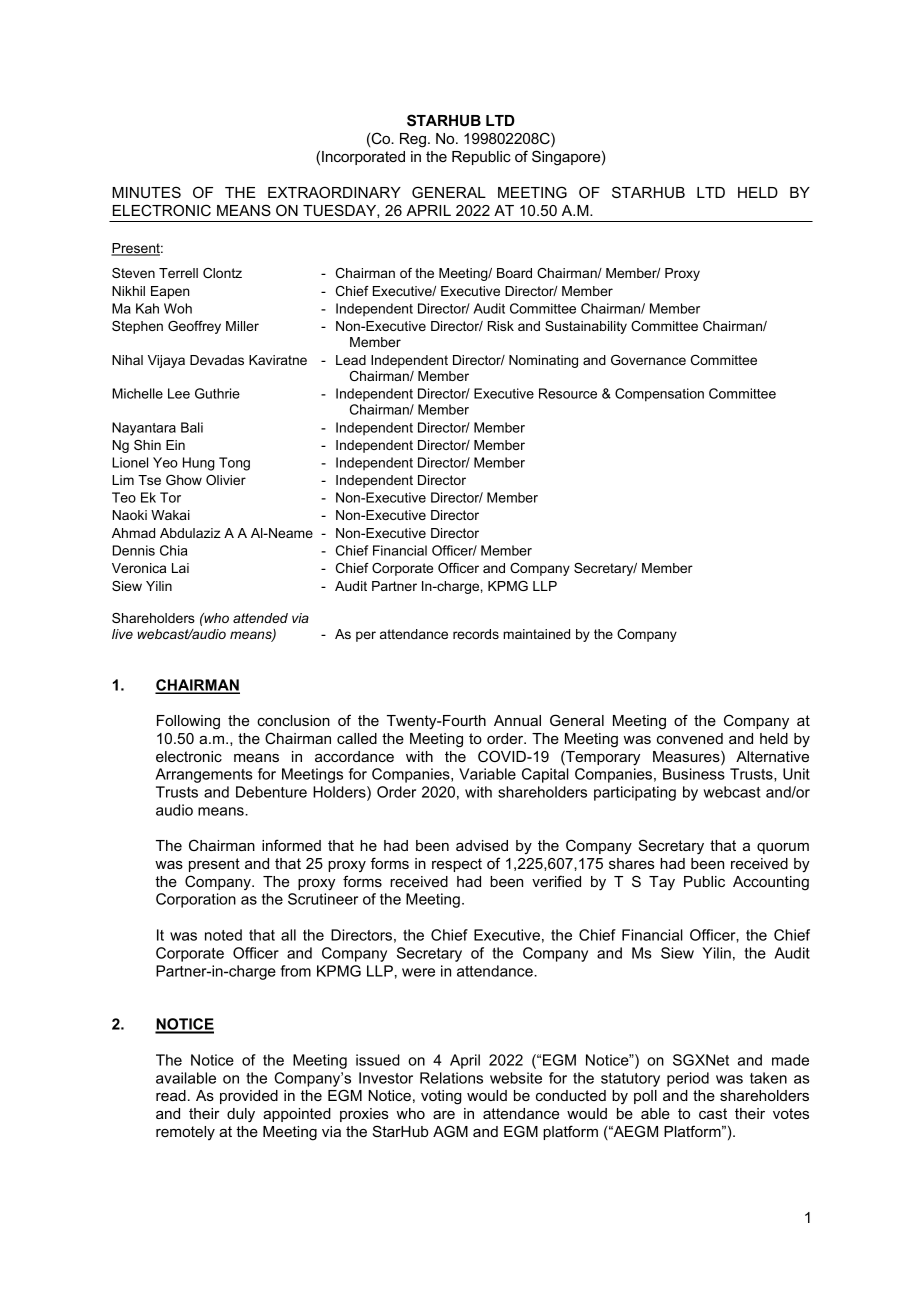 The height and width of the screenshot is (1307, 924). I want to click on Reg, so click(413, 140).
